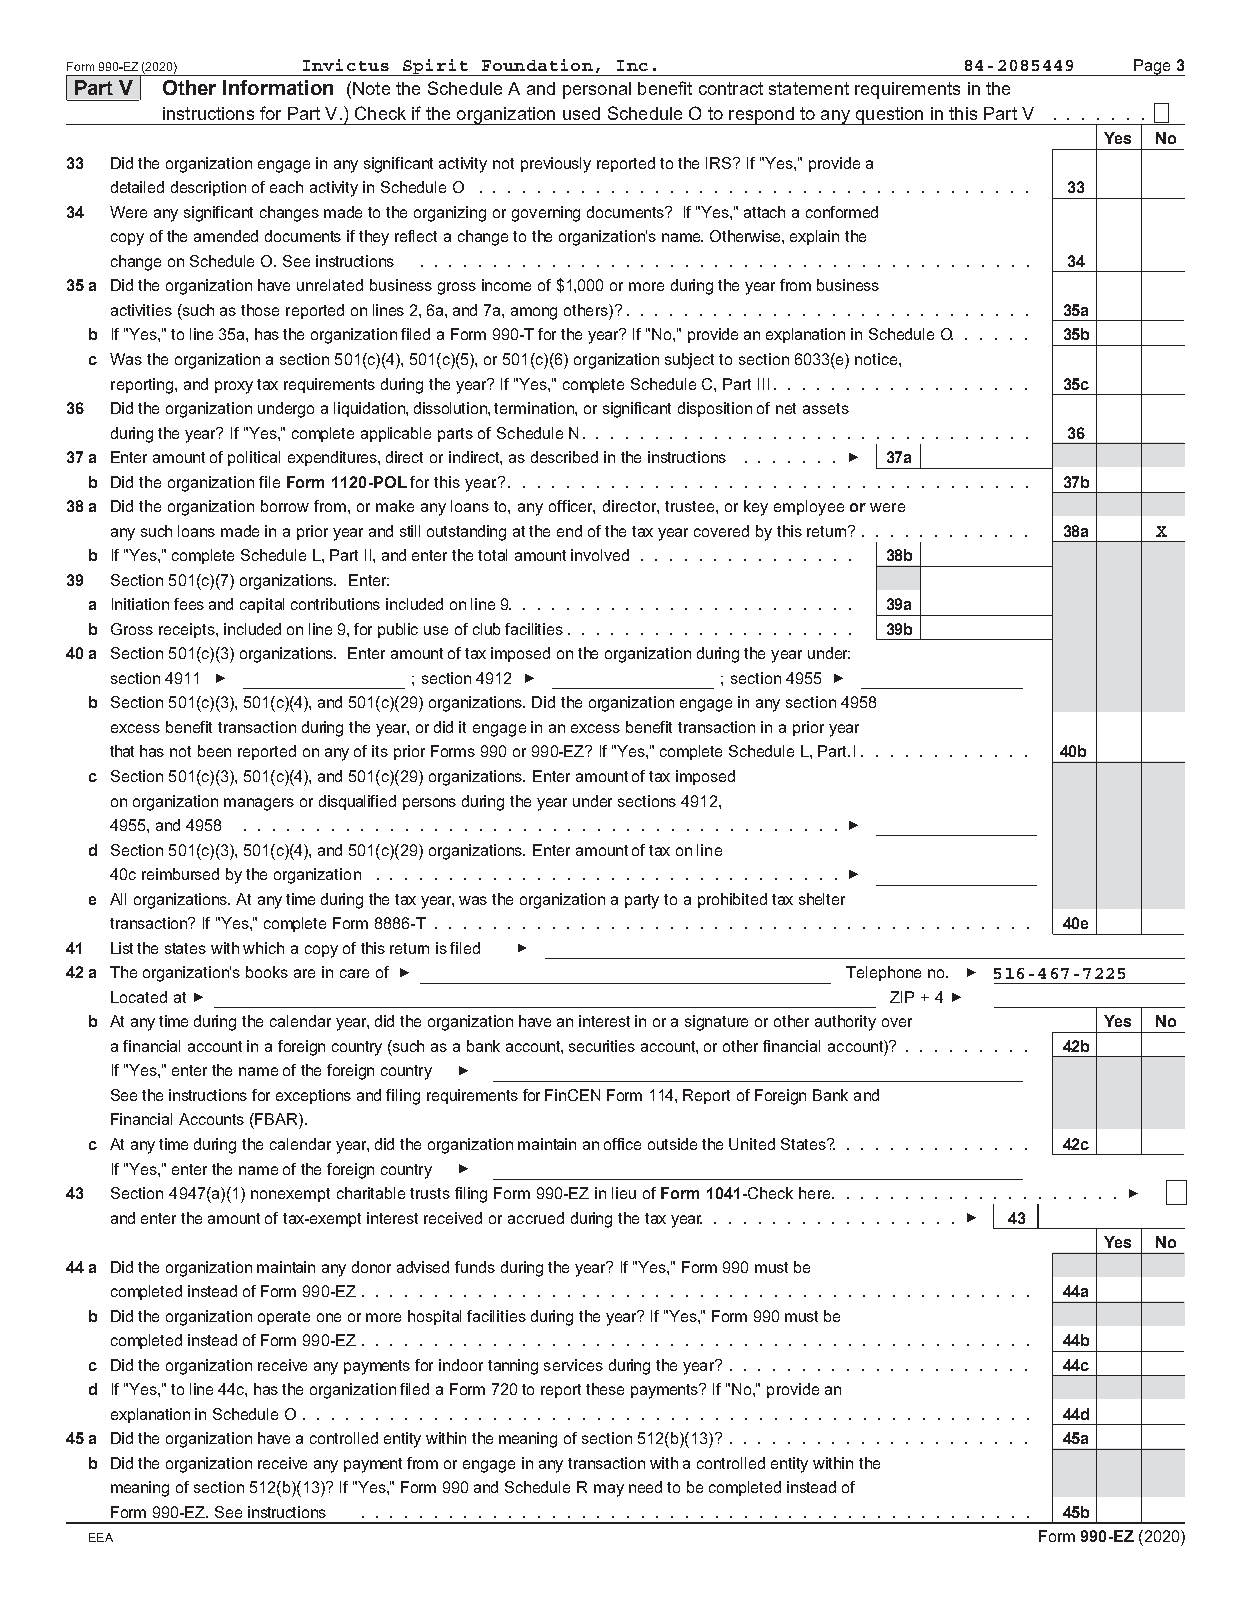 This screenshot has height=1619, width=1251. I want to click on description, so click(208, 188).
